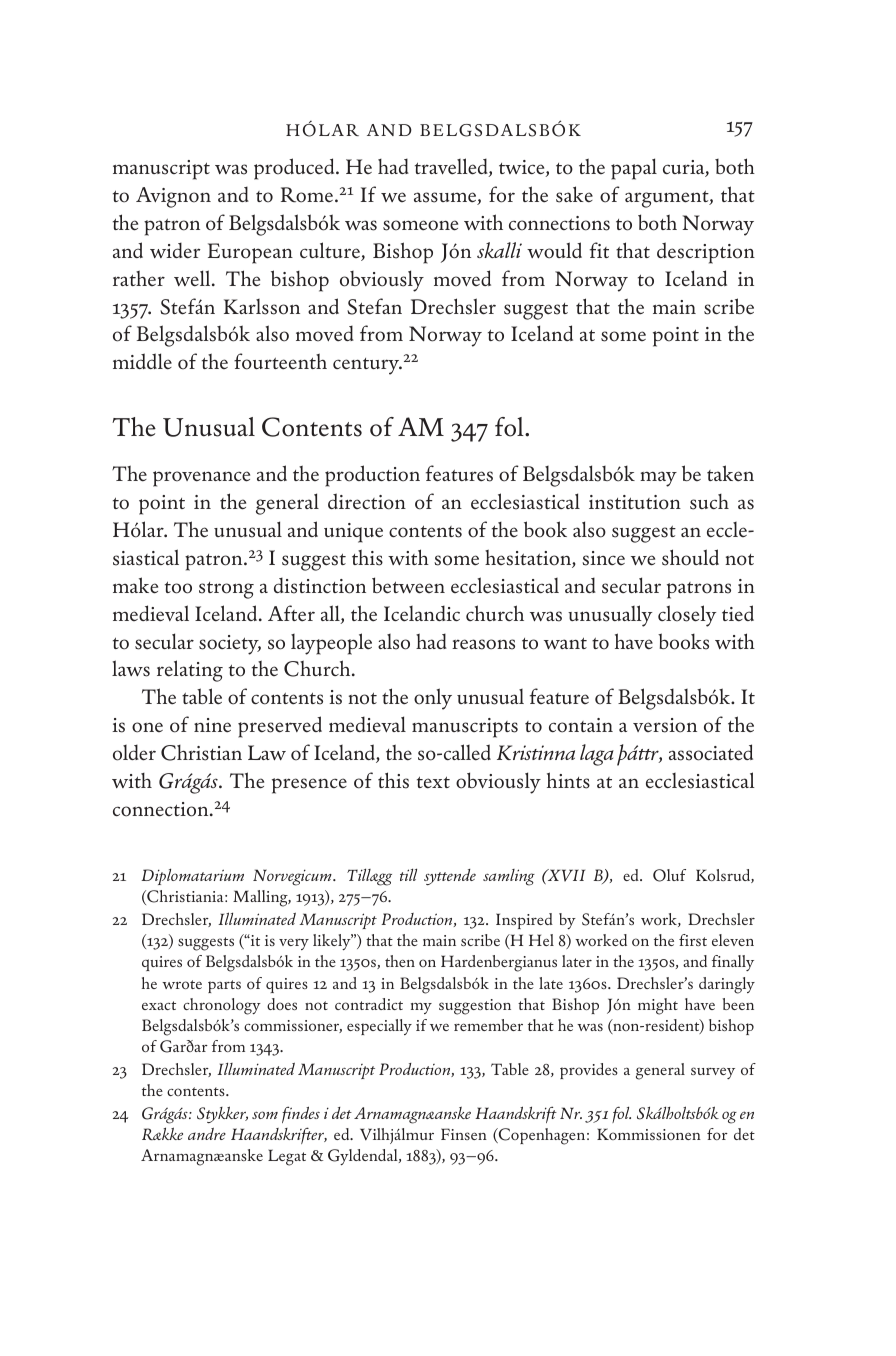 The width and height of the screenshot is (896, 1356). I want to click on travelled, so click(452, 167).
